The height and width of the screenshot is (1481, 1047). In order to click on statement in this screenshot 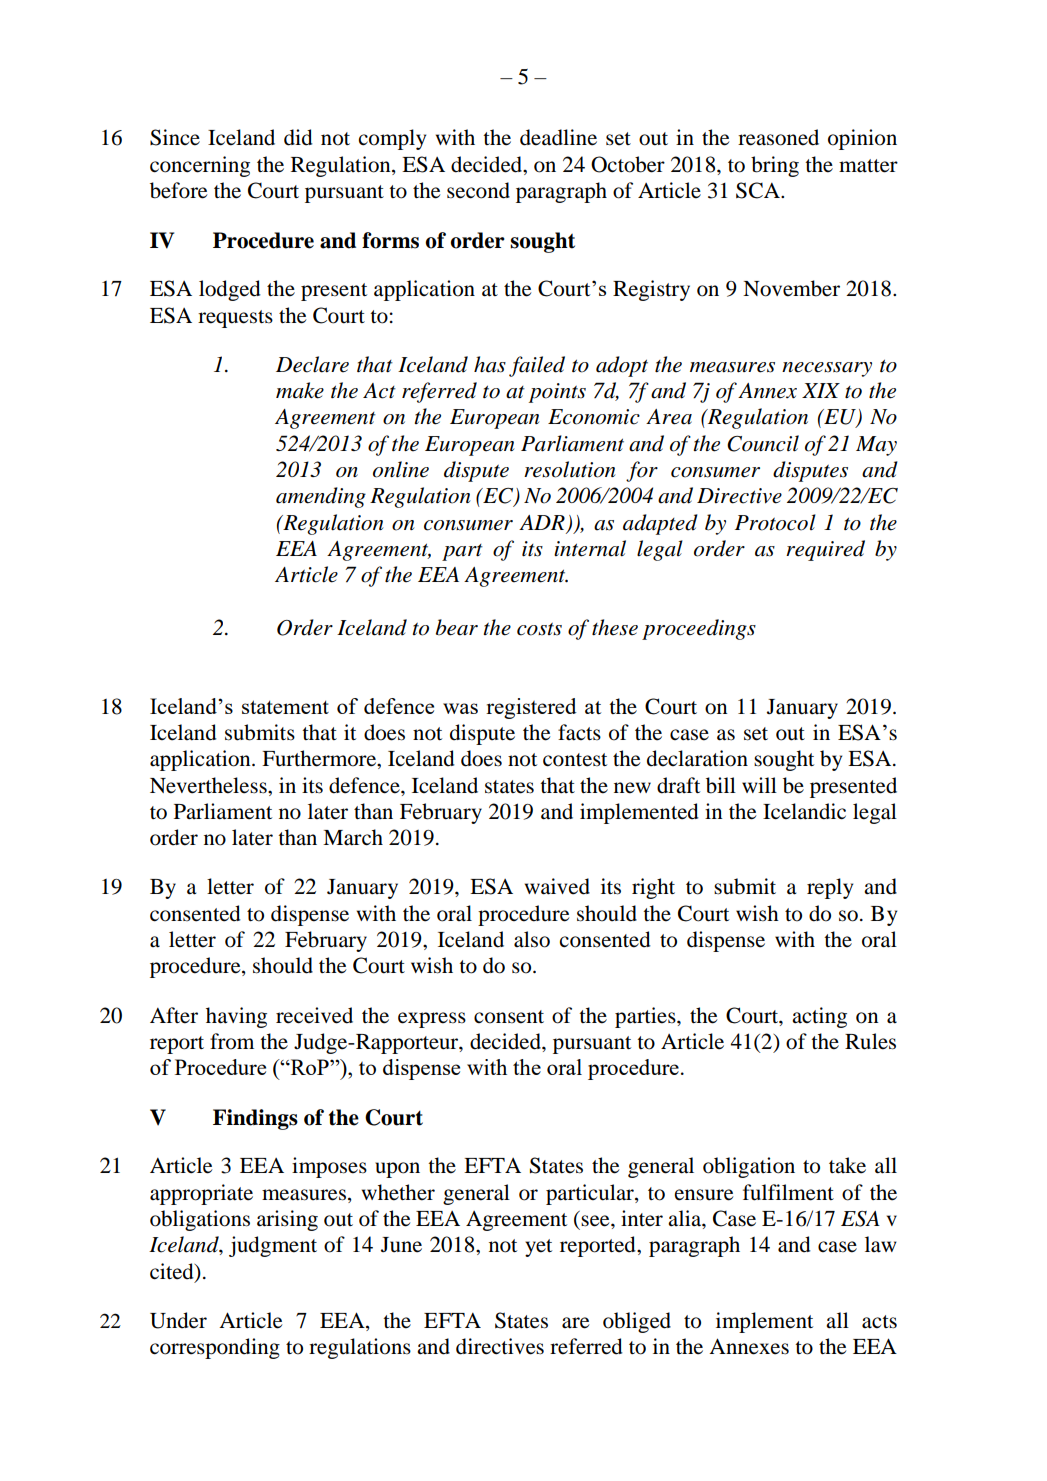, I will do `click(285, 707)`.
